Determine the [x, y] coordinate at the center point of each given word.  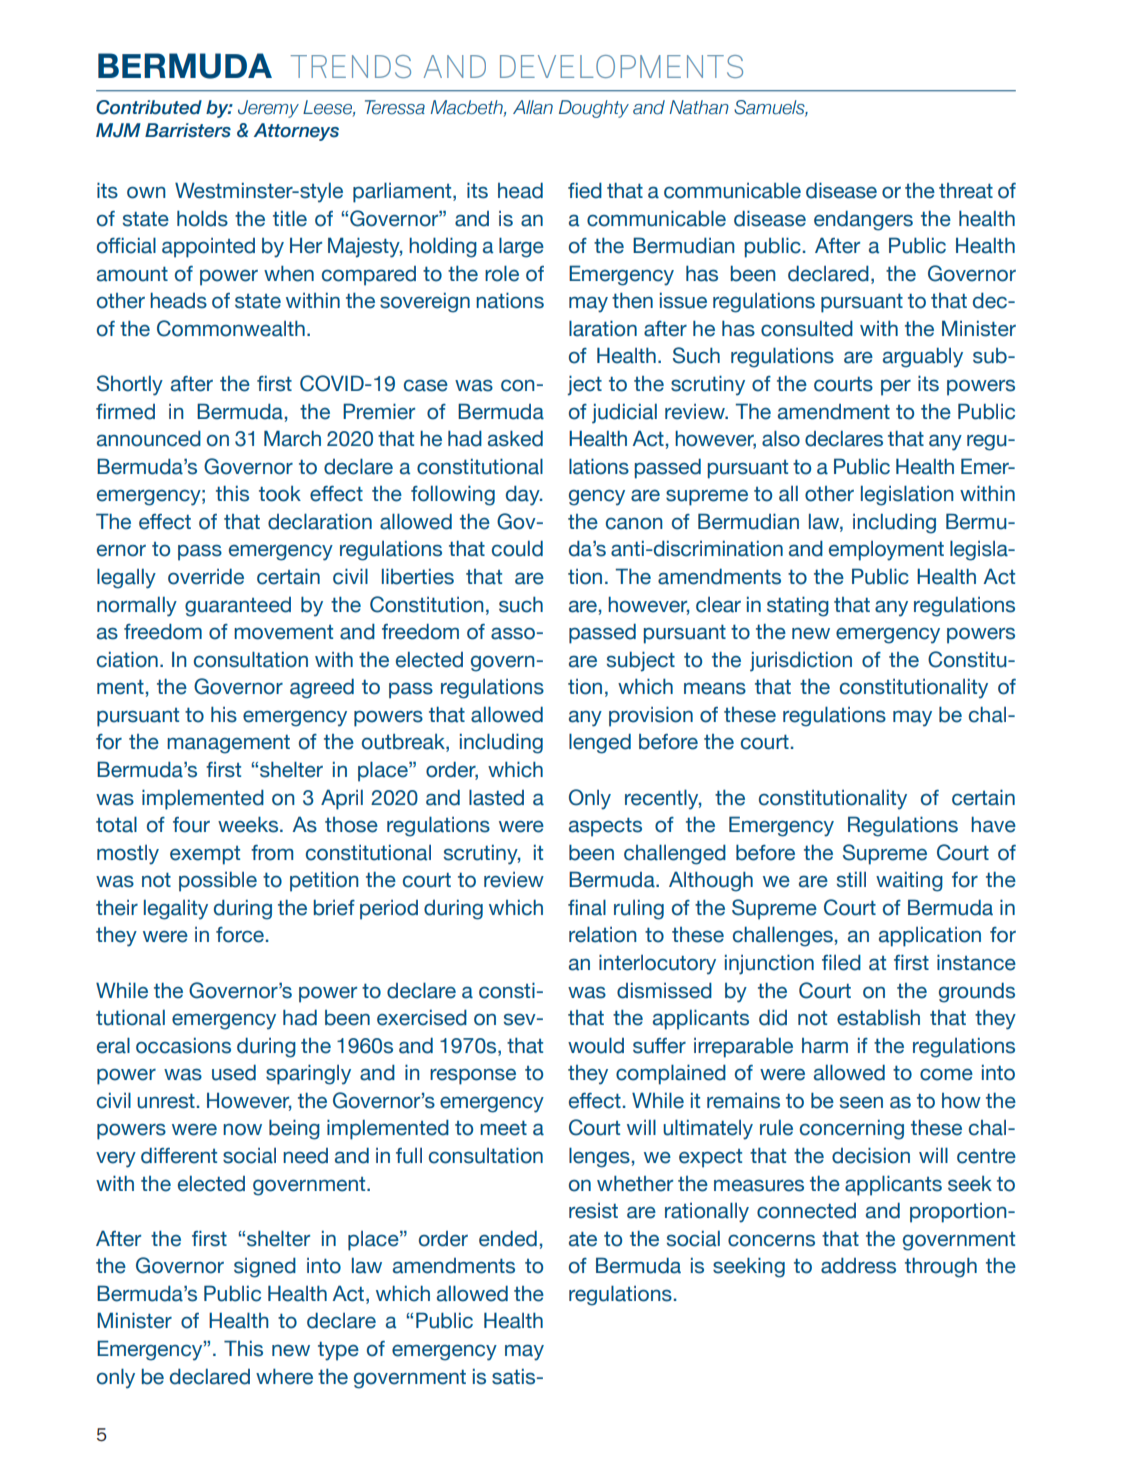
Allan [533, 107]
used [234, 1072]
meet [503, 1128]
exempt [205, 855]
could [517, 548]
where [284, 1376]
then [632, 300]
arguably [923, 357]
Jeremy [268, 109]
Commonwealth [231, 328]
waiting [909, 881]
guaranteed [238, 607]
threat [966, 191]
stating [798, 606]
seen [861, 1102]
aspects [605, 827]
